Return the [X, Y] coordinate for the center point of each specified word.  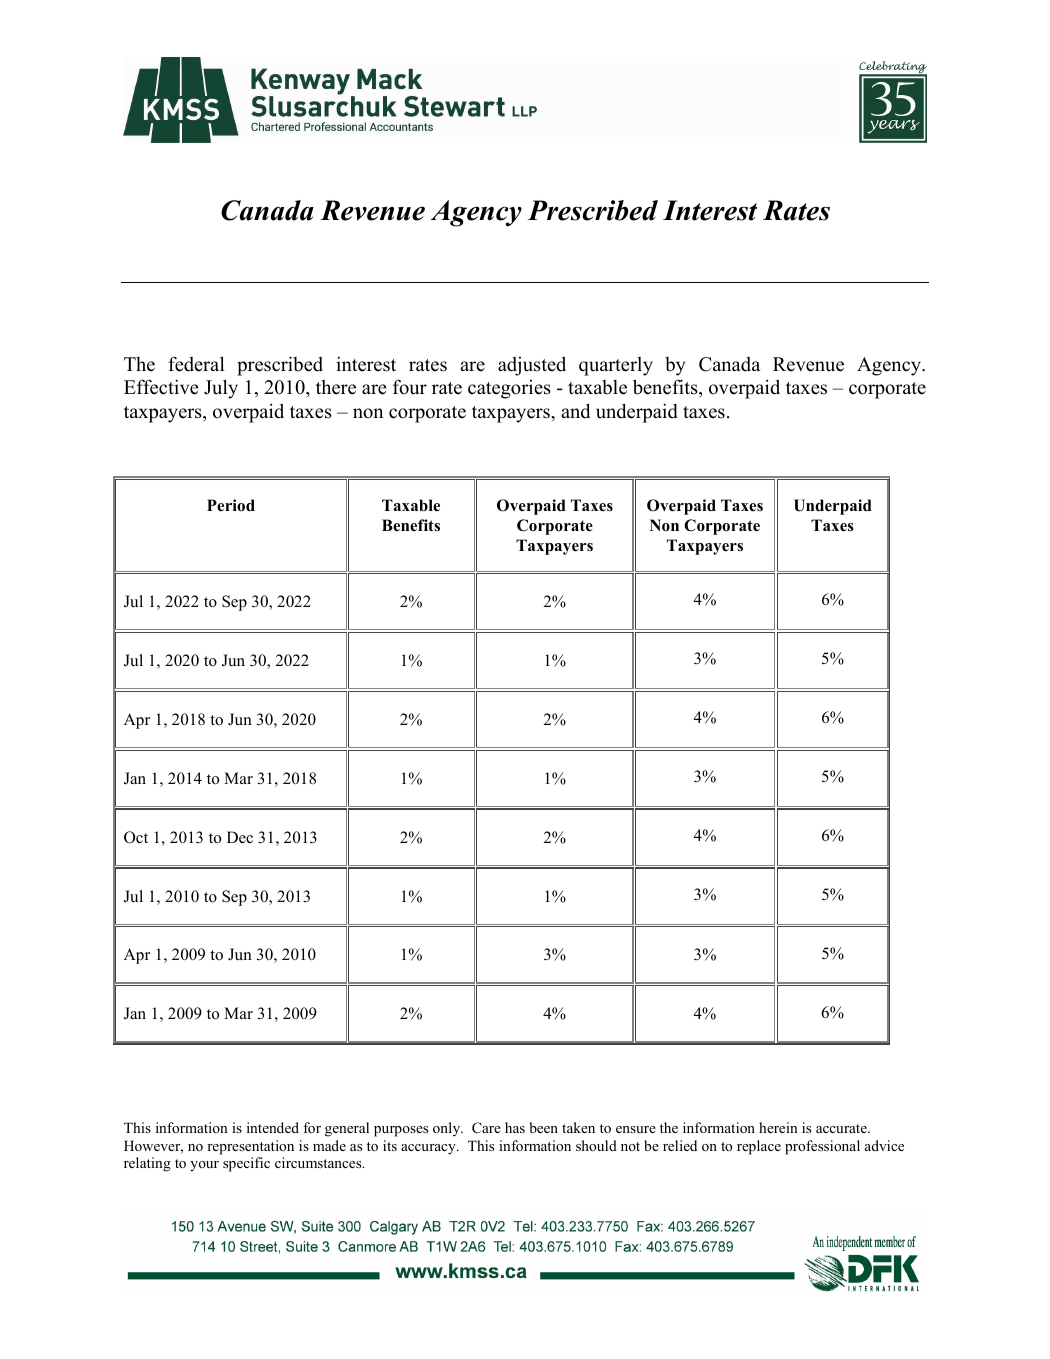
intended [273, 1127]
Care [486, 1128]
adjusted [532, 366]
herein [778, 1127]
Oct [136, 837]
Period [231, 505]
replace [759, 1147]
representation [250, 1147]
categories [509, 389]
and [575, 411]
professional [822, 1147]
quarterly [616, 366]
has [515, 1127]
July [221, 389]
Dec [240, 837]
